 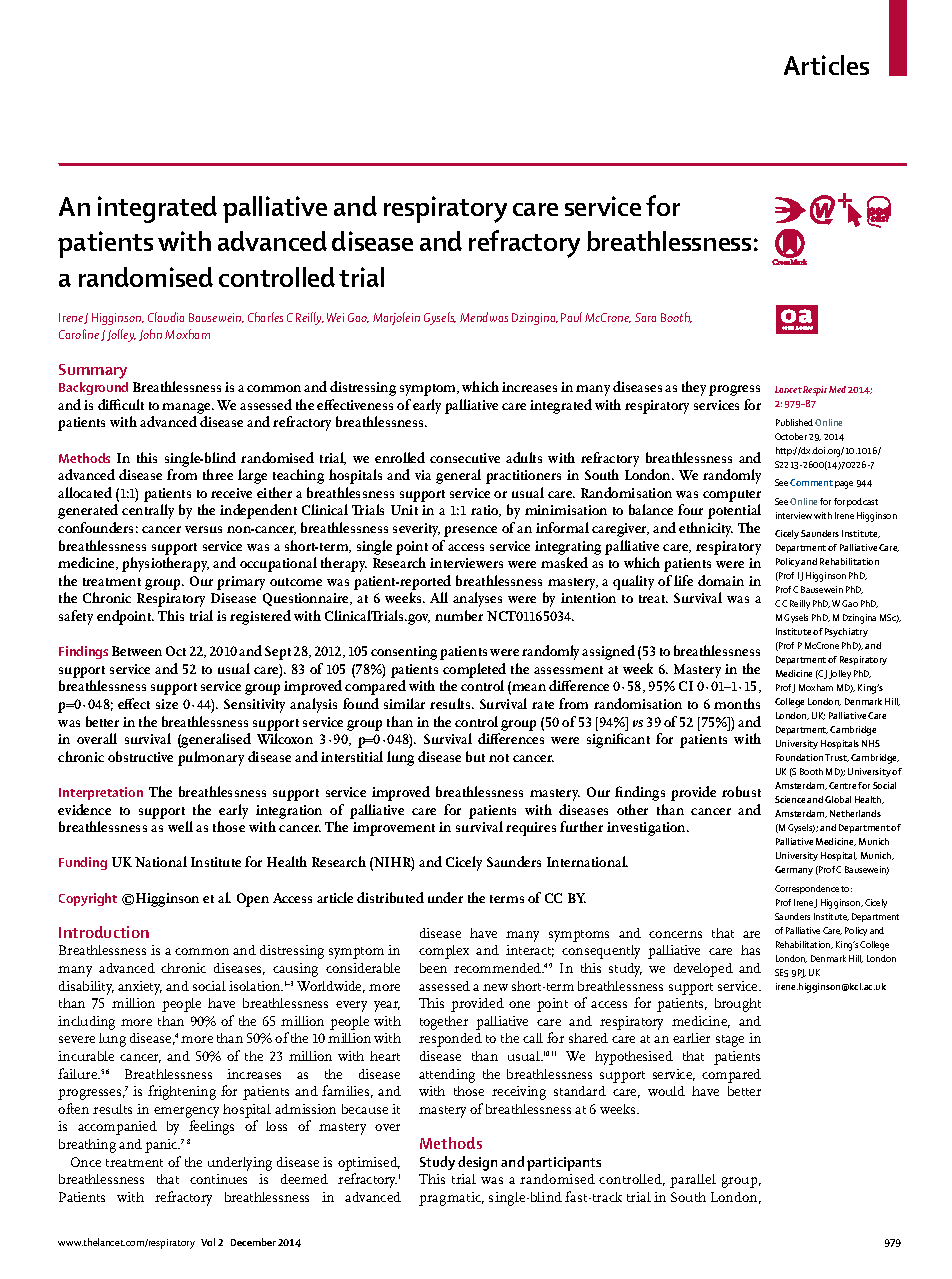 What do you see at coordinates (208, 1242) in the screenshot?
I see `Vol` at bounding box center [208, 1242].
